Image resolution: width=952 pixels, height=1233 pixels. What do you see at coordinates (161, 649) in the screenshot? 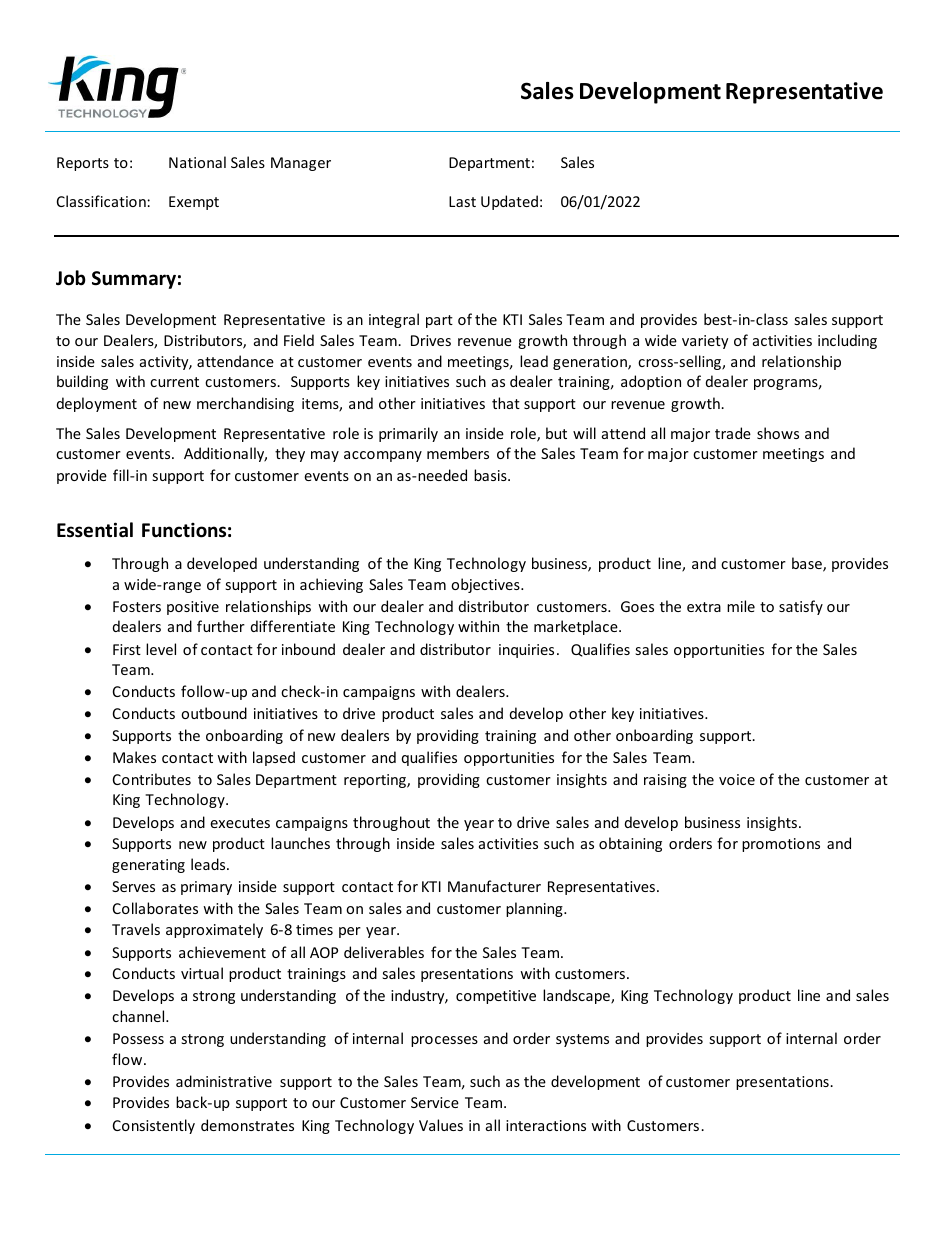
I see `level` at bounding box center [161, 649].
